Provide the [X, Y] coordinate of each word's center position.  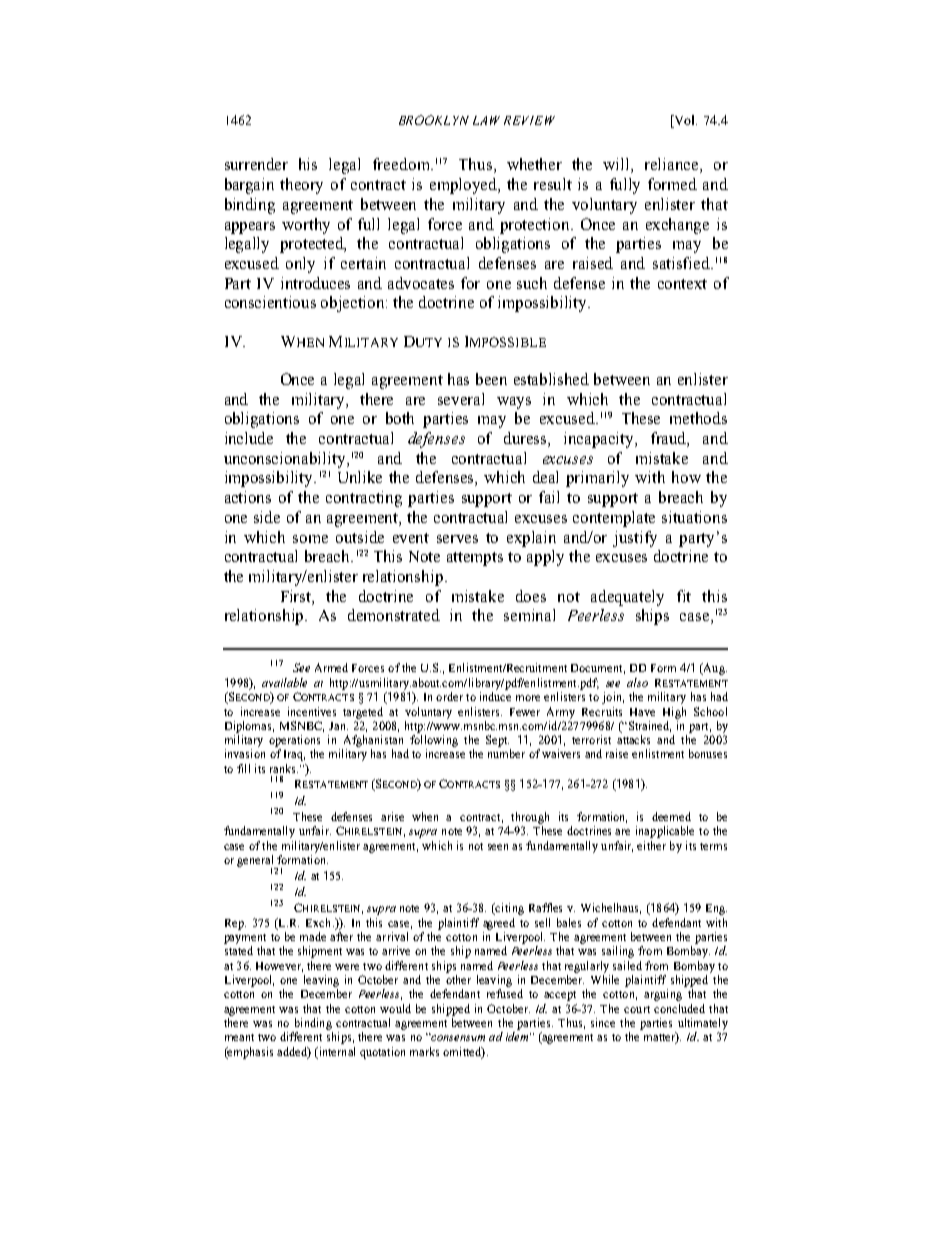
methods [698, 418]
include [249, 438]
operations [294, 741]
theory [301, 186]
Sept [497, 741]
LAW [486, 120]
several [461, 399]
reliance [673, 165]
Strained [648, 726]
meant [239, 1037]
